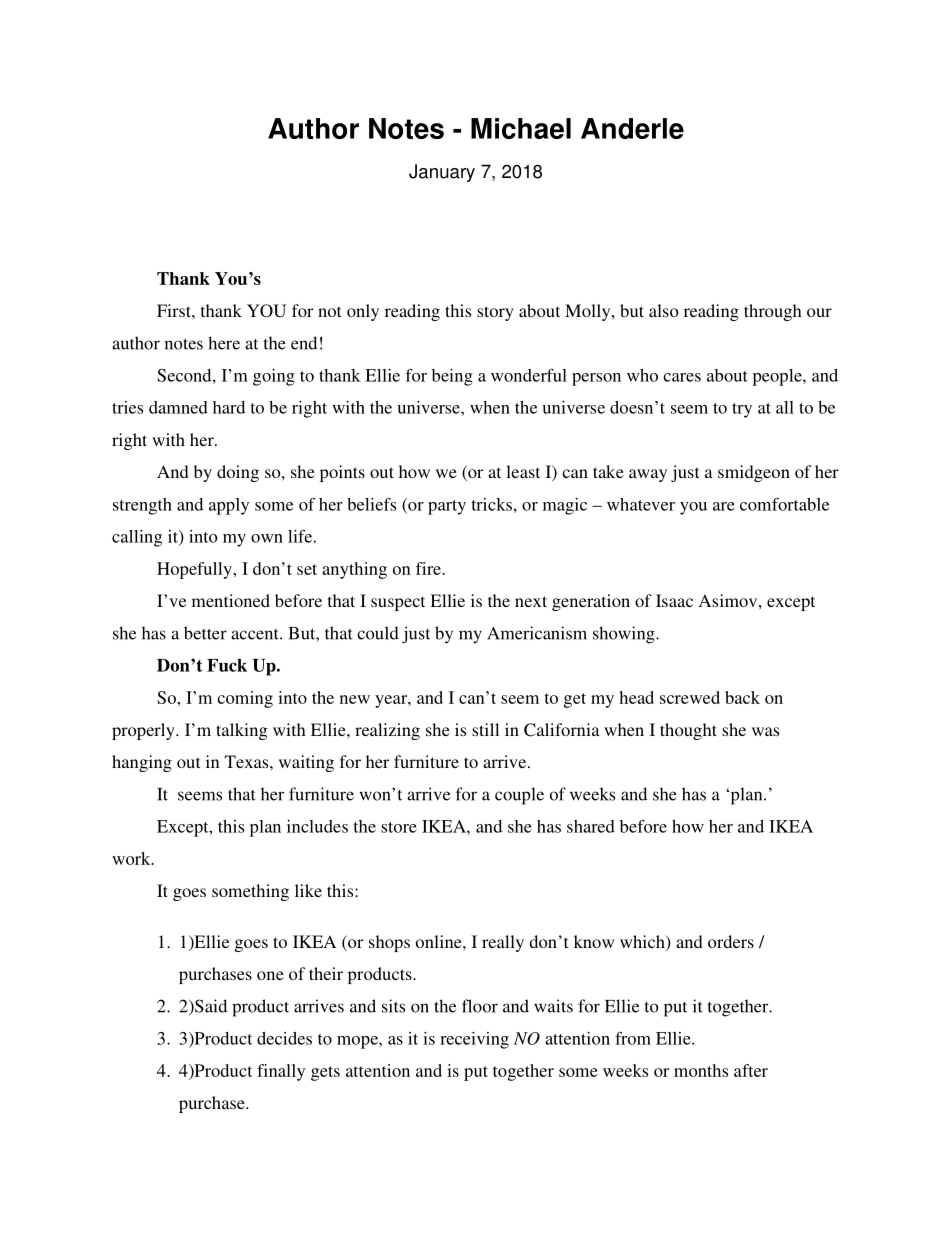 The height and width of the screenshot is (1233, 952). What do you see at coordinates (742, 697) in the screenshot?
I see `back` at bounding box center [742, 697].
